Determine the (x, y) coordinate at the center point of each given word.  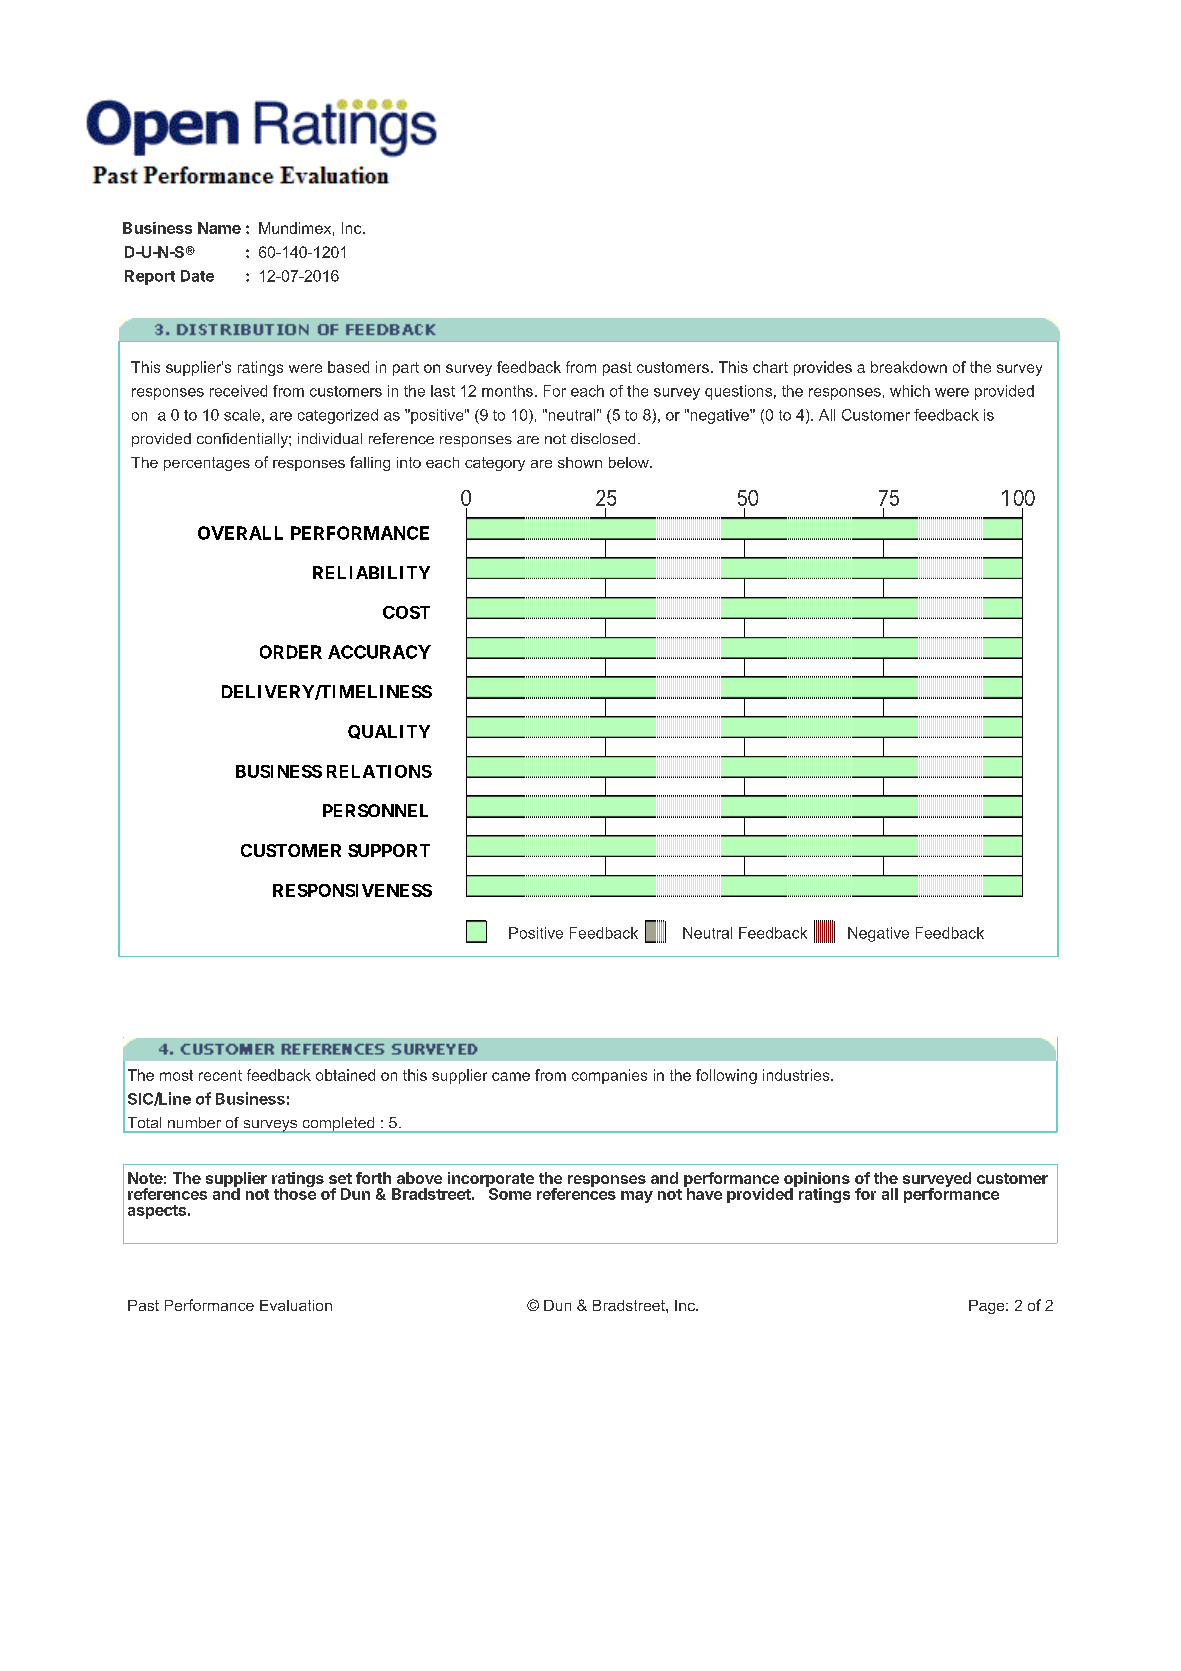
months (507, 391)
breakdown (909, 367)
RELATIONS (379, 771)
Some (508, 1193)
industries (797, 1075)
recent (220, 1075)
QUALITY (389, 732)
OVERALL (240, 533)
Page (988, 1307)
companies (609, 1076)
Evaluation (296, 1305)
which (910, 391)
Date (197, 276)
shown (580, 462)
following (726, 1076)
